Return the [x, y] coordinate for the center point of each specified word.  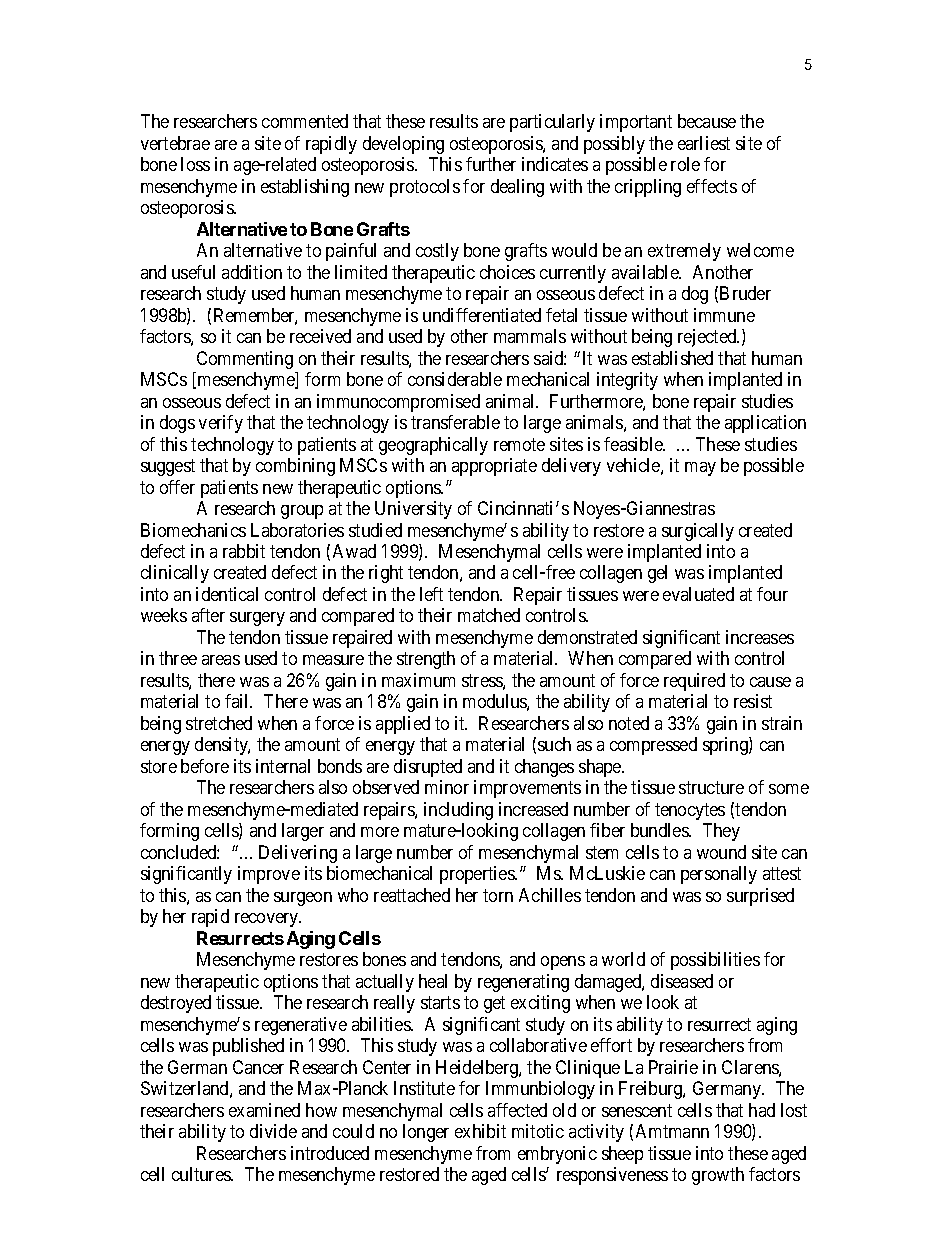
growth [718, 1176]
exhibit [480, 1131]
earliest [704, 143]
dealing [517, 188]
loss [195, 164]
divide [273, 1131]
